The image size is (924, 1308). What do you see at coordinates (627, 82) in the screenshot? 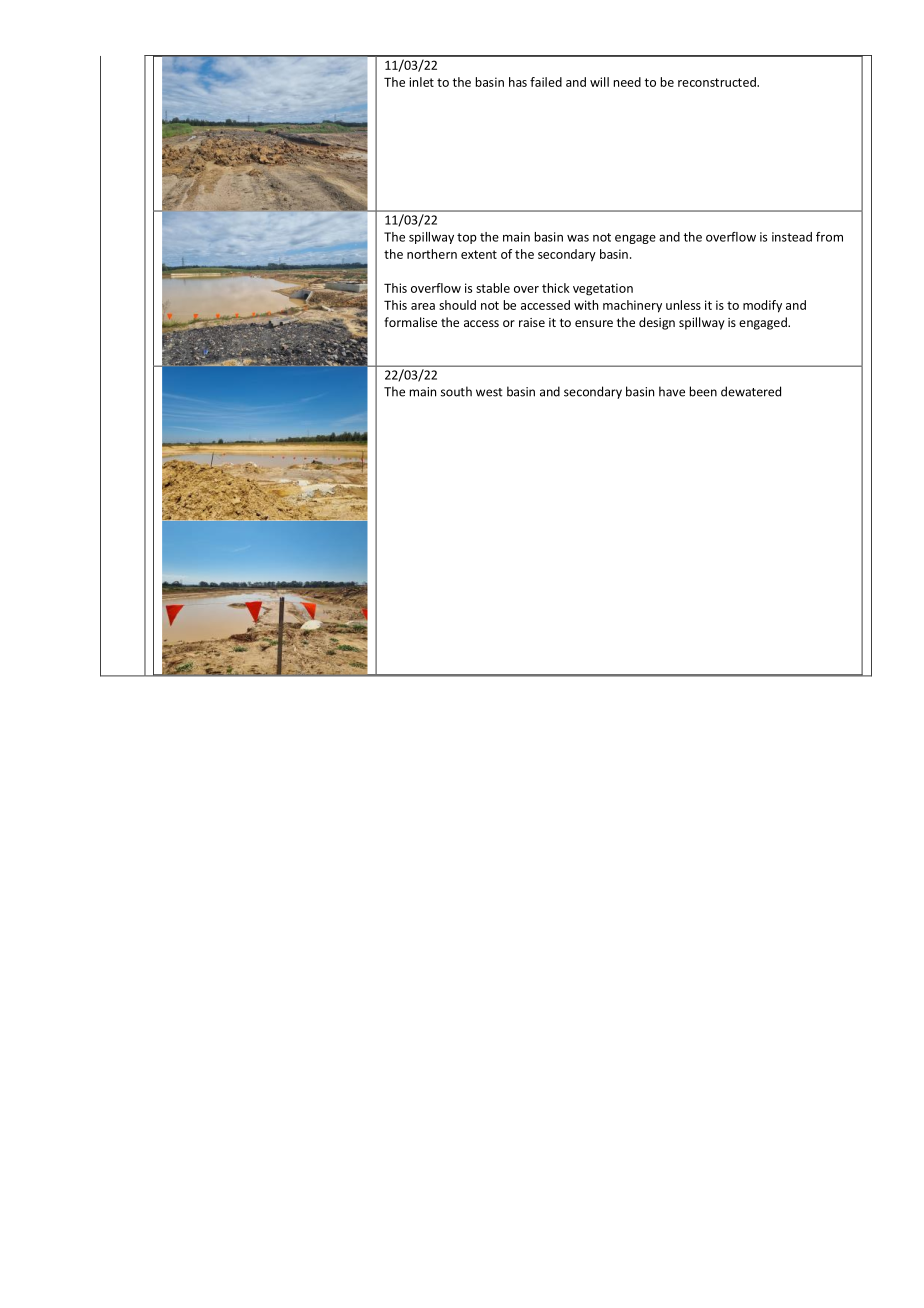
I see `need` at bounding box center [627, 82].
